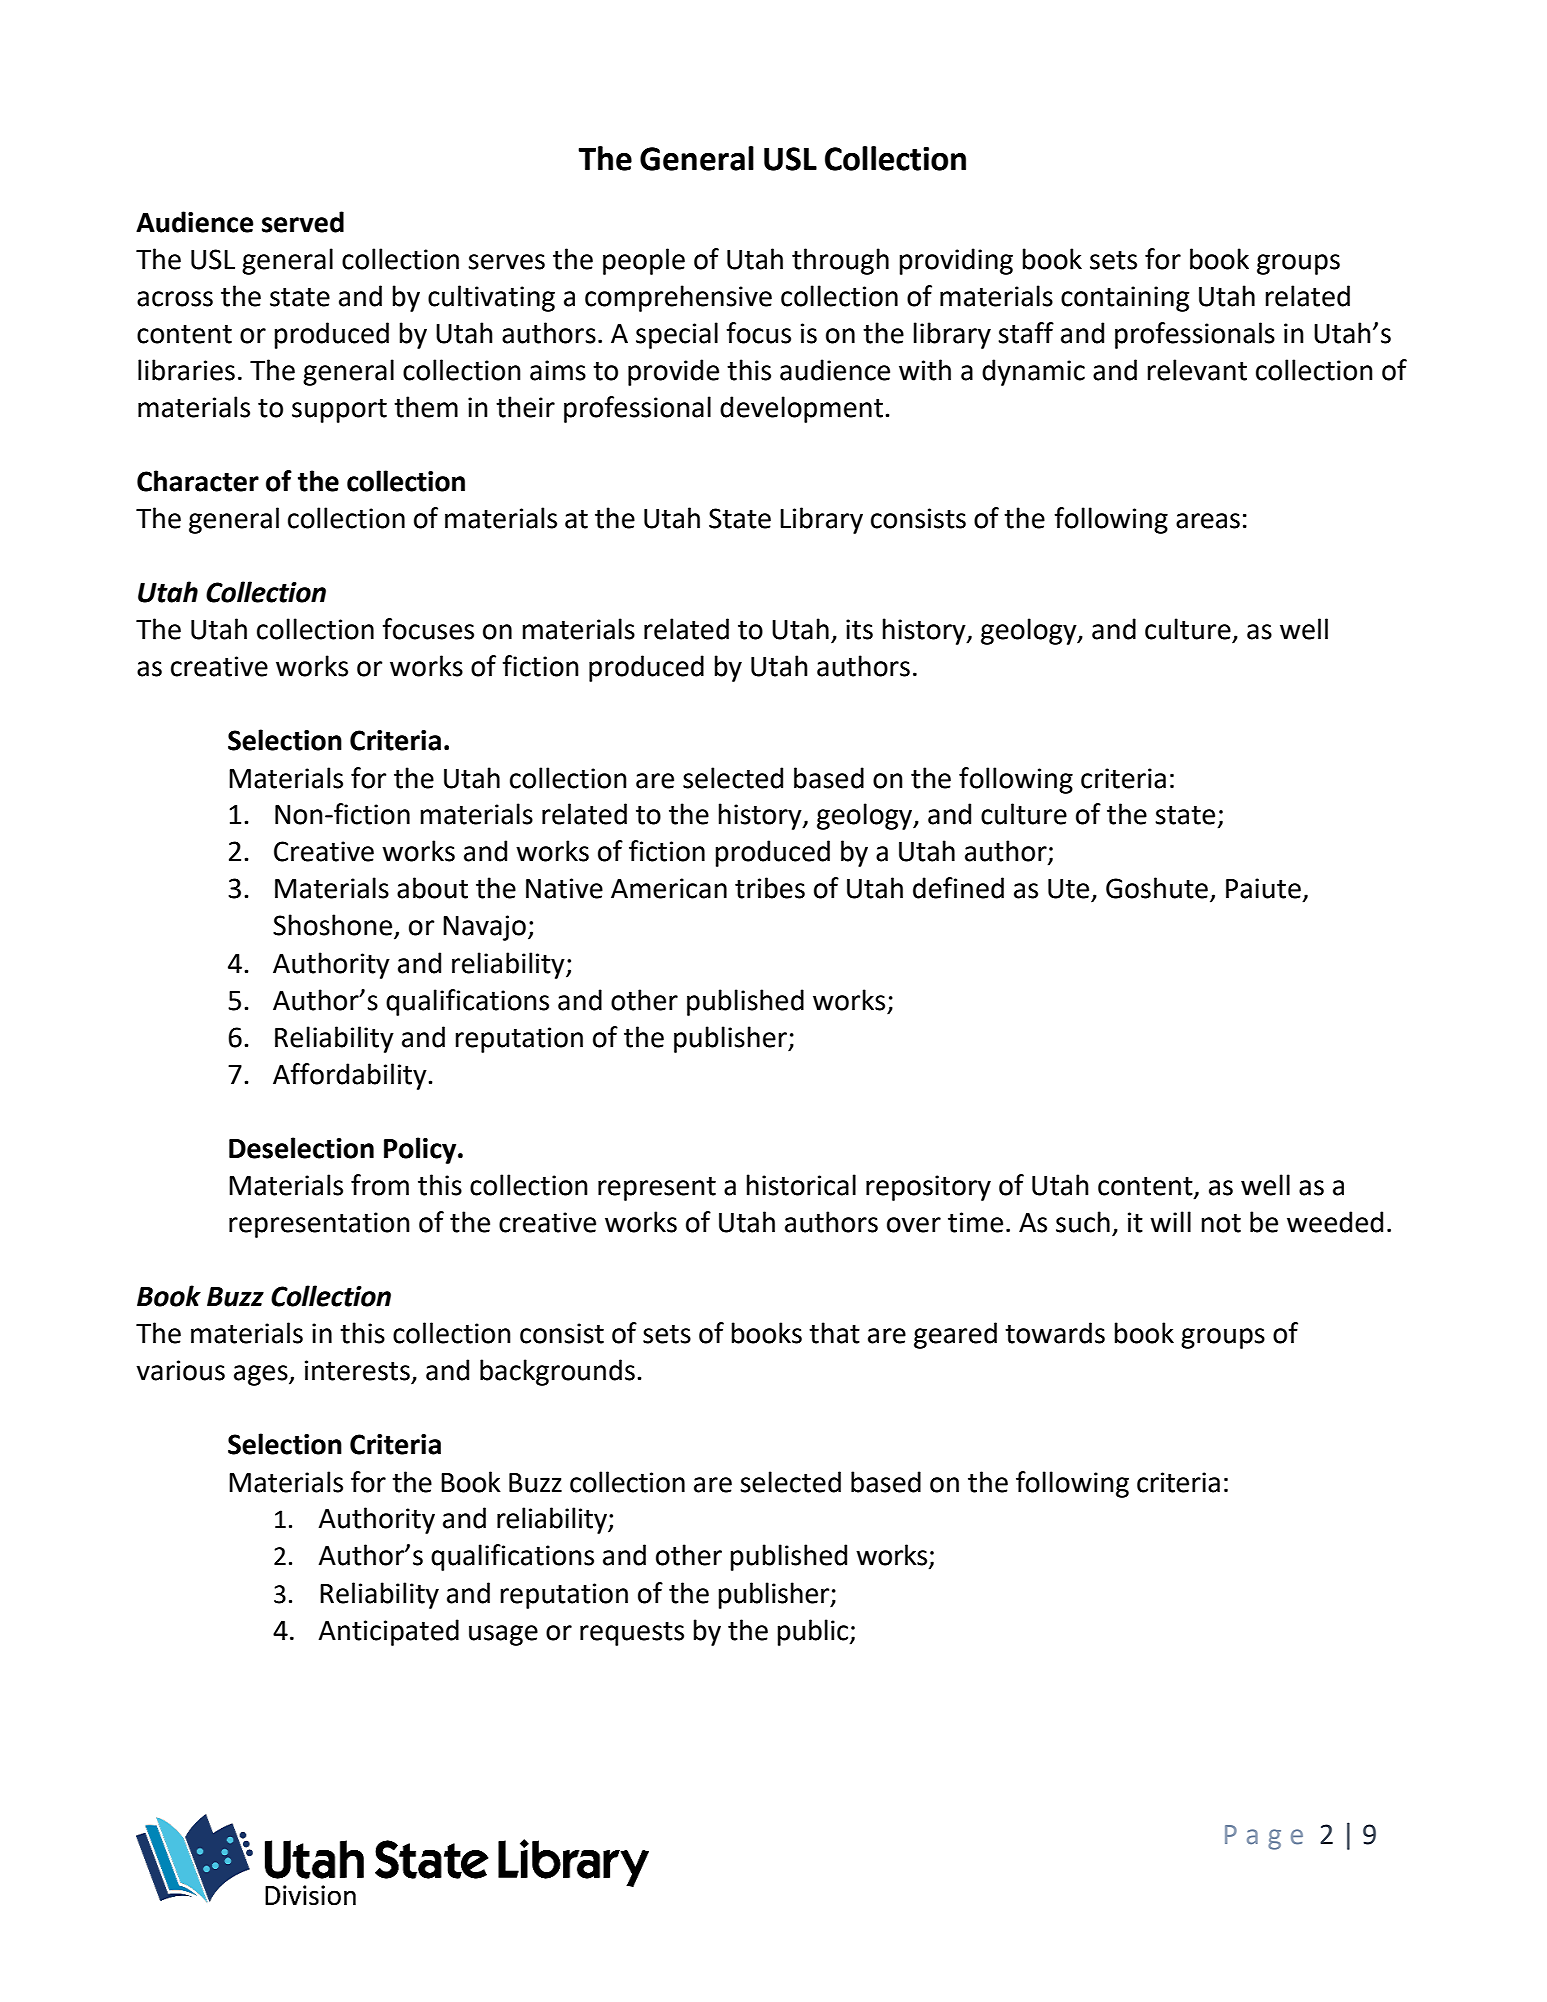 This screenshot has width=1547, height=2002. What do you see at coordinates (1125, 299) in the screenshot?
I see `containing` at bounding box center [1125, 299].
